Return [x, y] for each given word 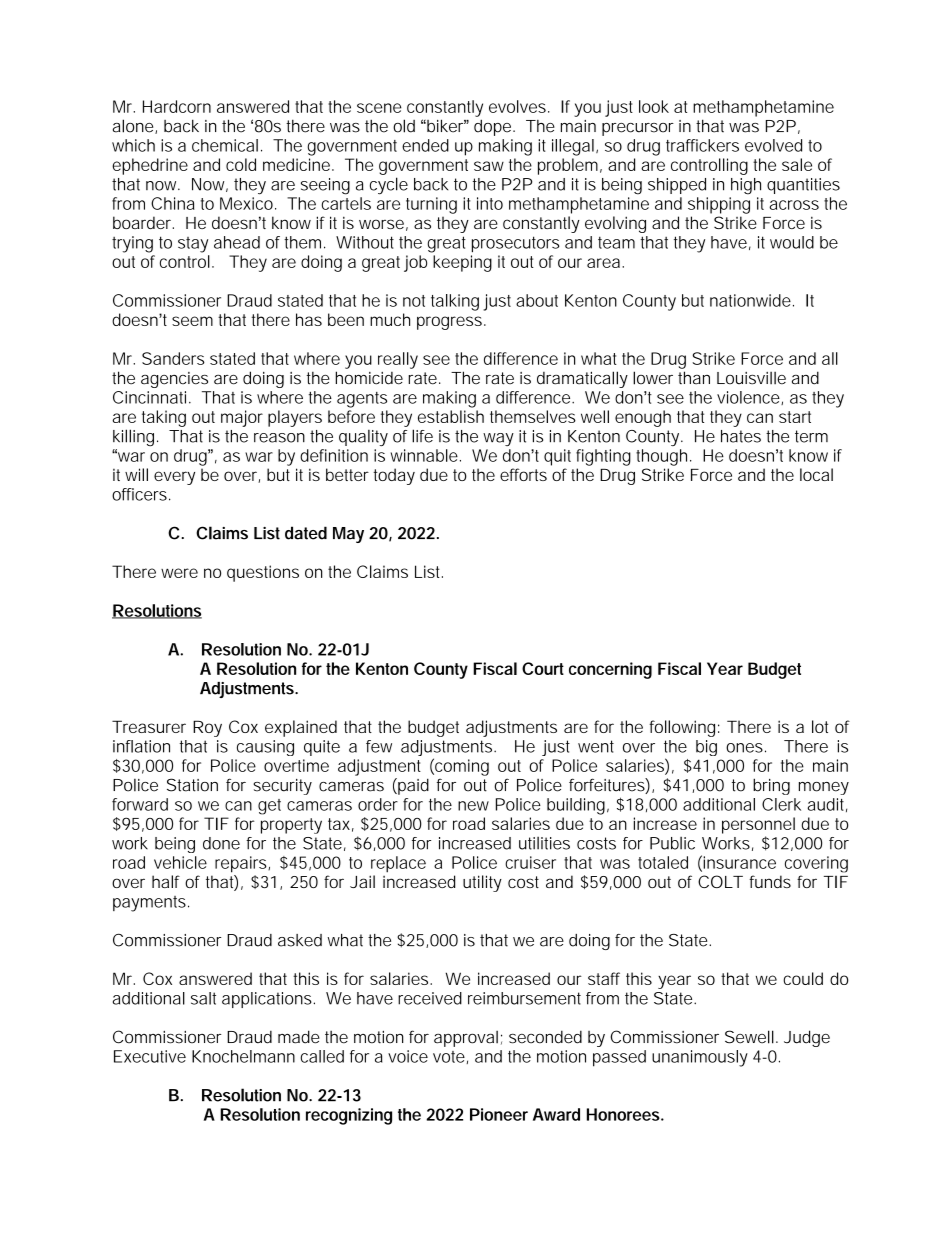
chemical [225, 145]
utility [482, 883]
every [174, 478]
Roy [207, 728]
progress [451, 323]
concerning [610, 670]
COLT [720, 881]
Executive [150, 1056]
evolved [773, 145]
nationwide [752, 300]
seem [192, 321]
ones [746, 748]
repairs [242, 864]
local [816, 474]
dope [494, 127]
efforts [523, 474]
